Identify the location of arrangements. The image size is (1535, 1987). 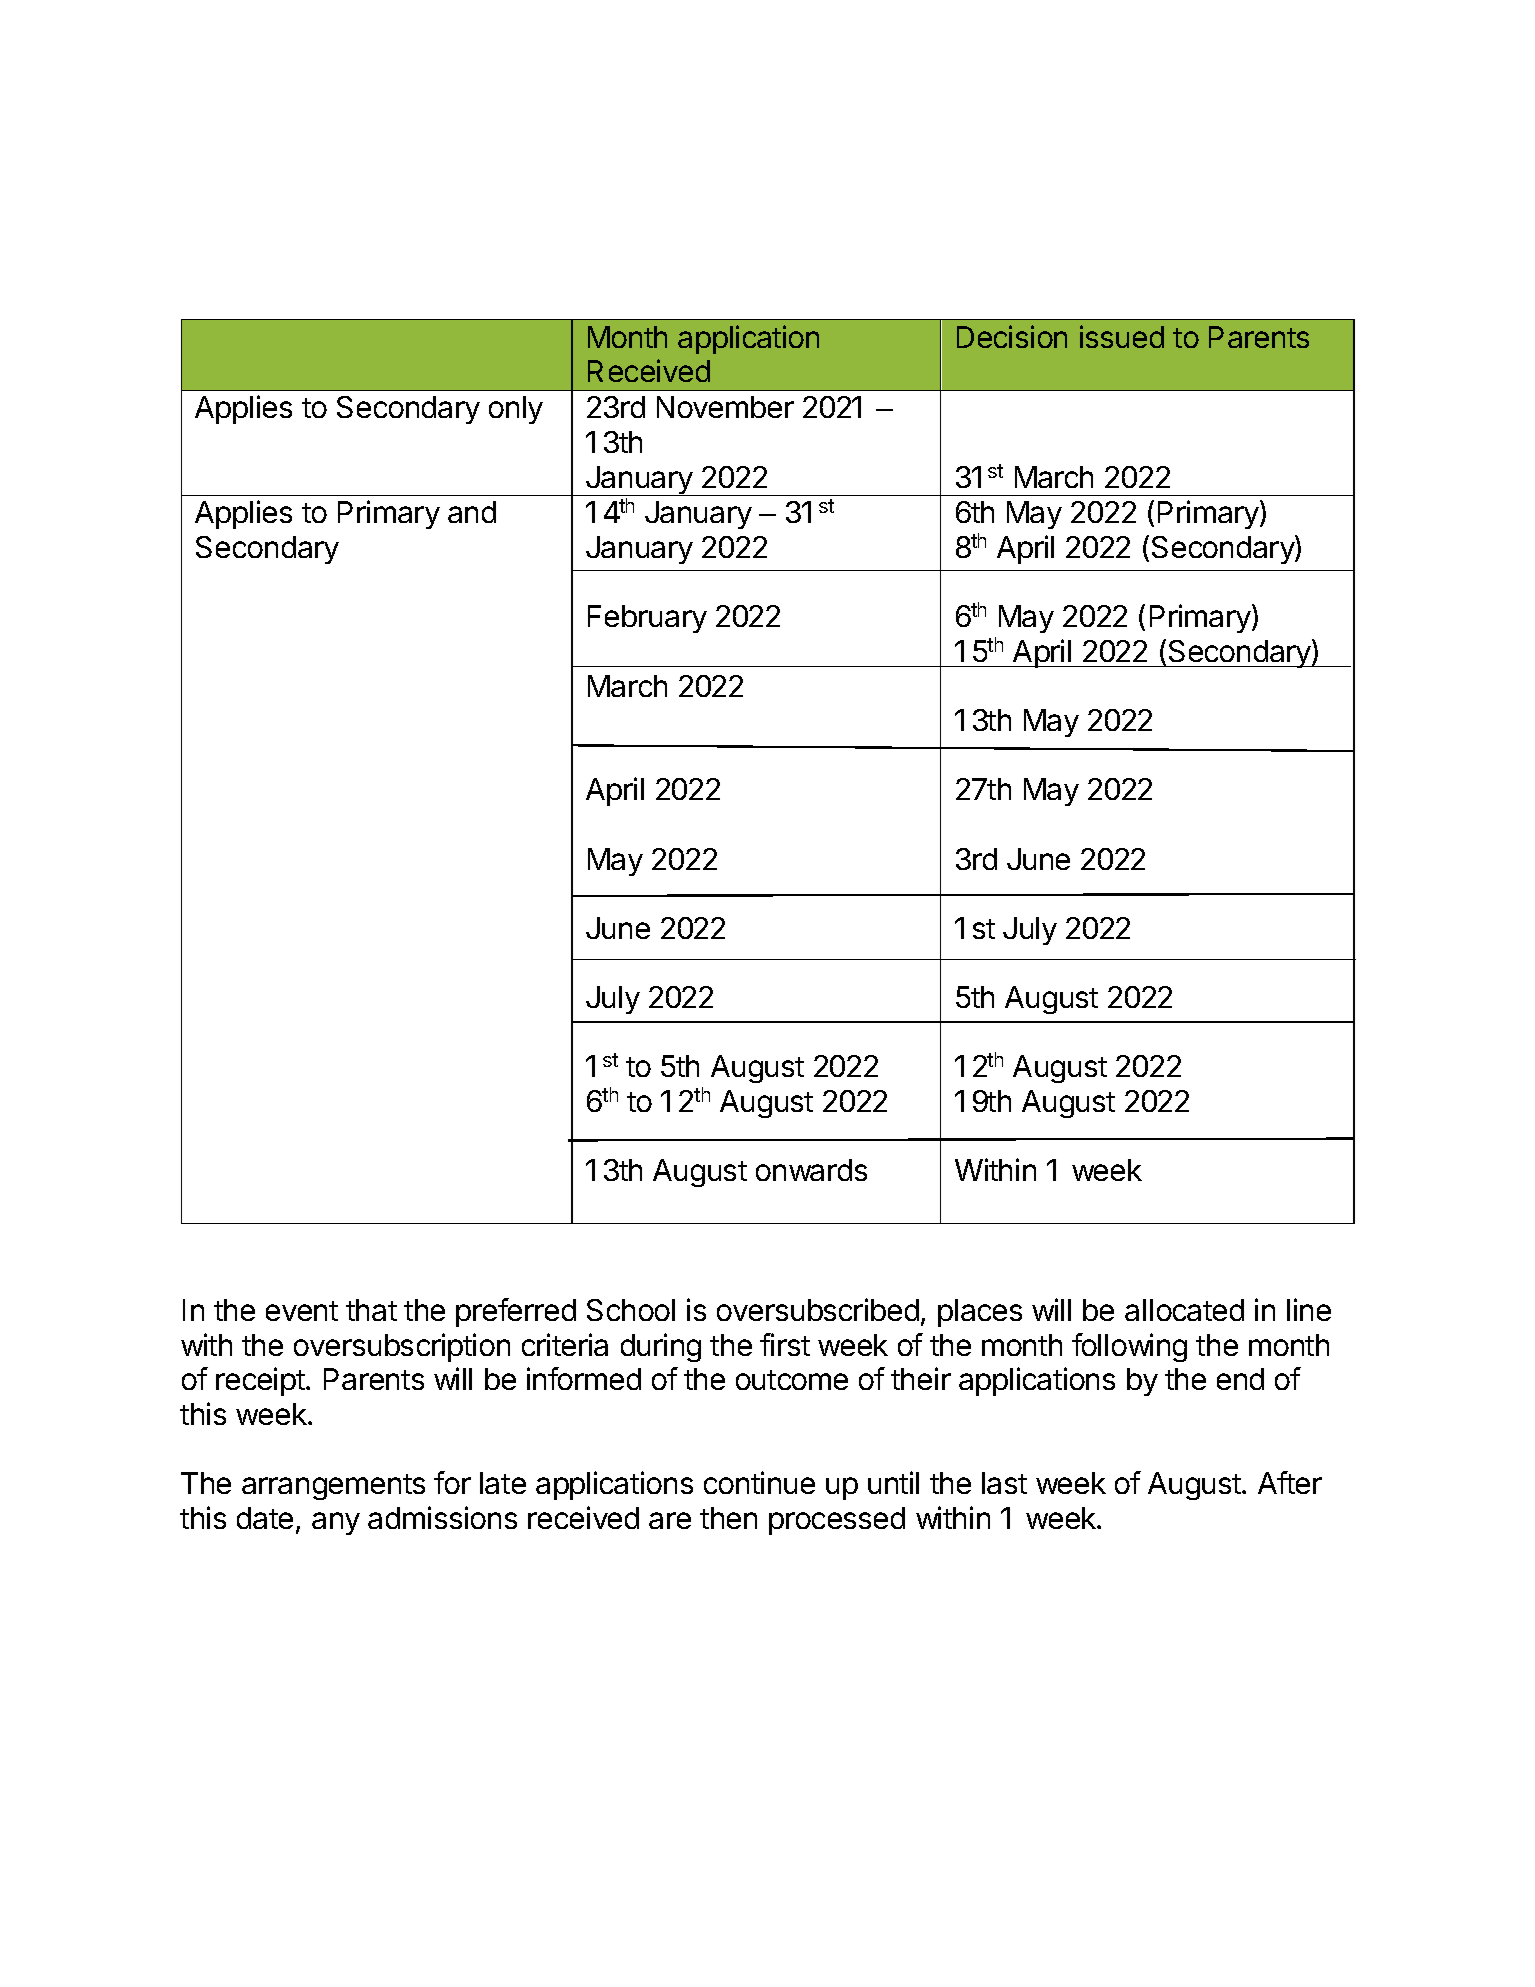
(333, 1487).
